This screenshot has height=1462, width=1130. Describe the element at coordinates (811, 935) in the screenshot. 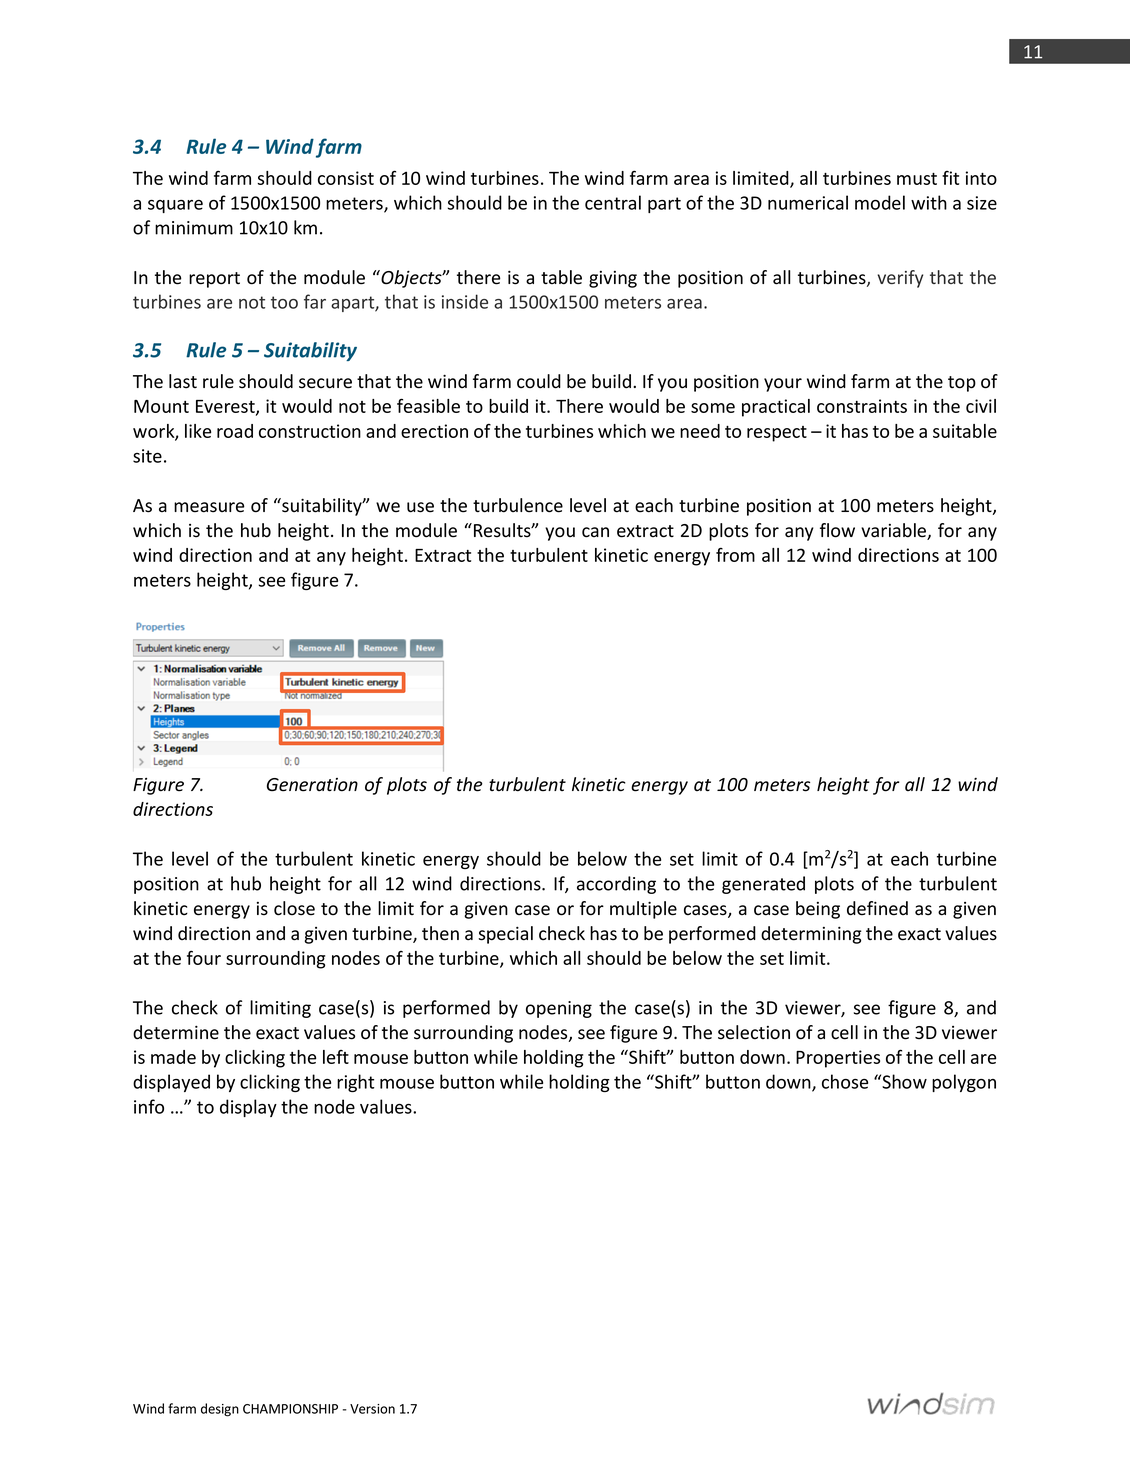

I see `determining` at that location.
